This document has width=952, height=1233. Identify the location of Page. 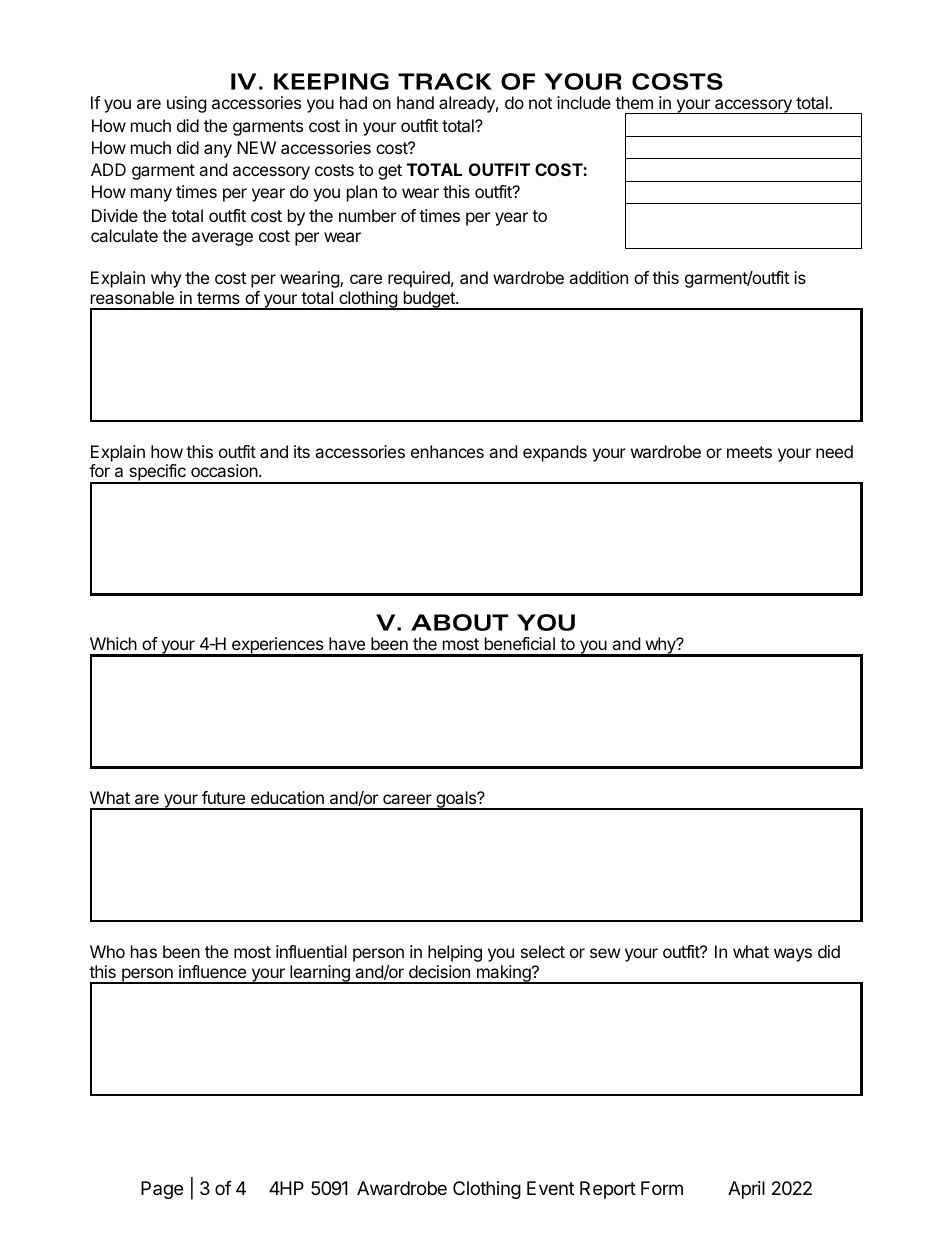
(162, 1190).
